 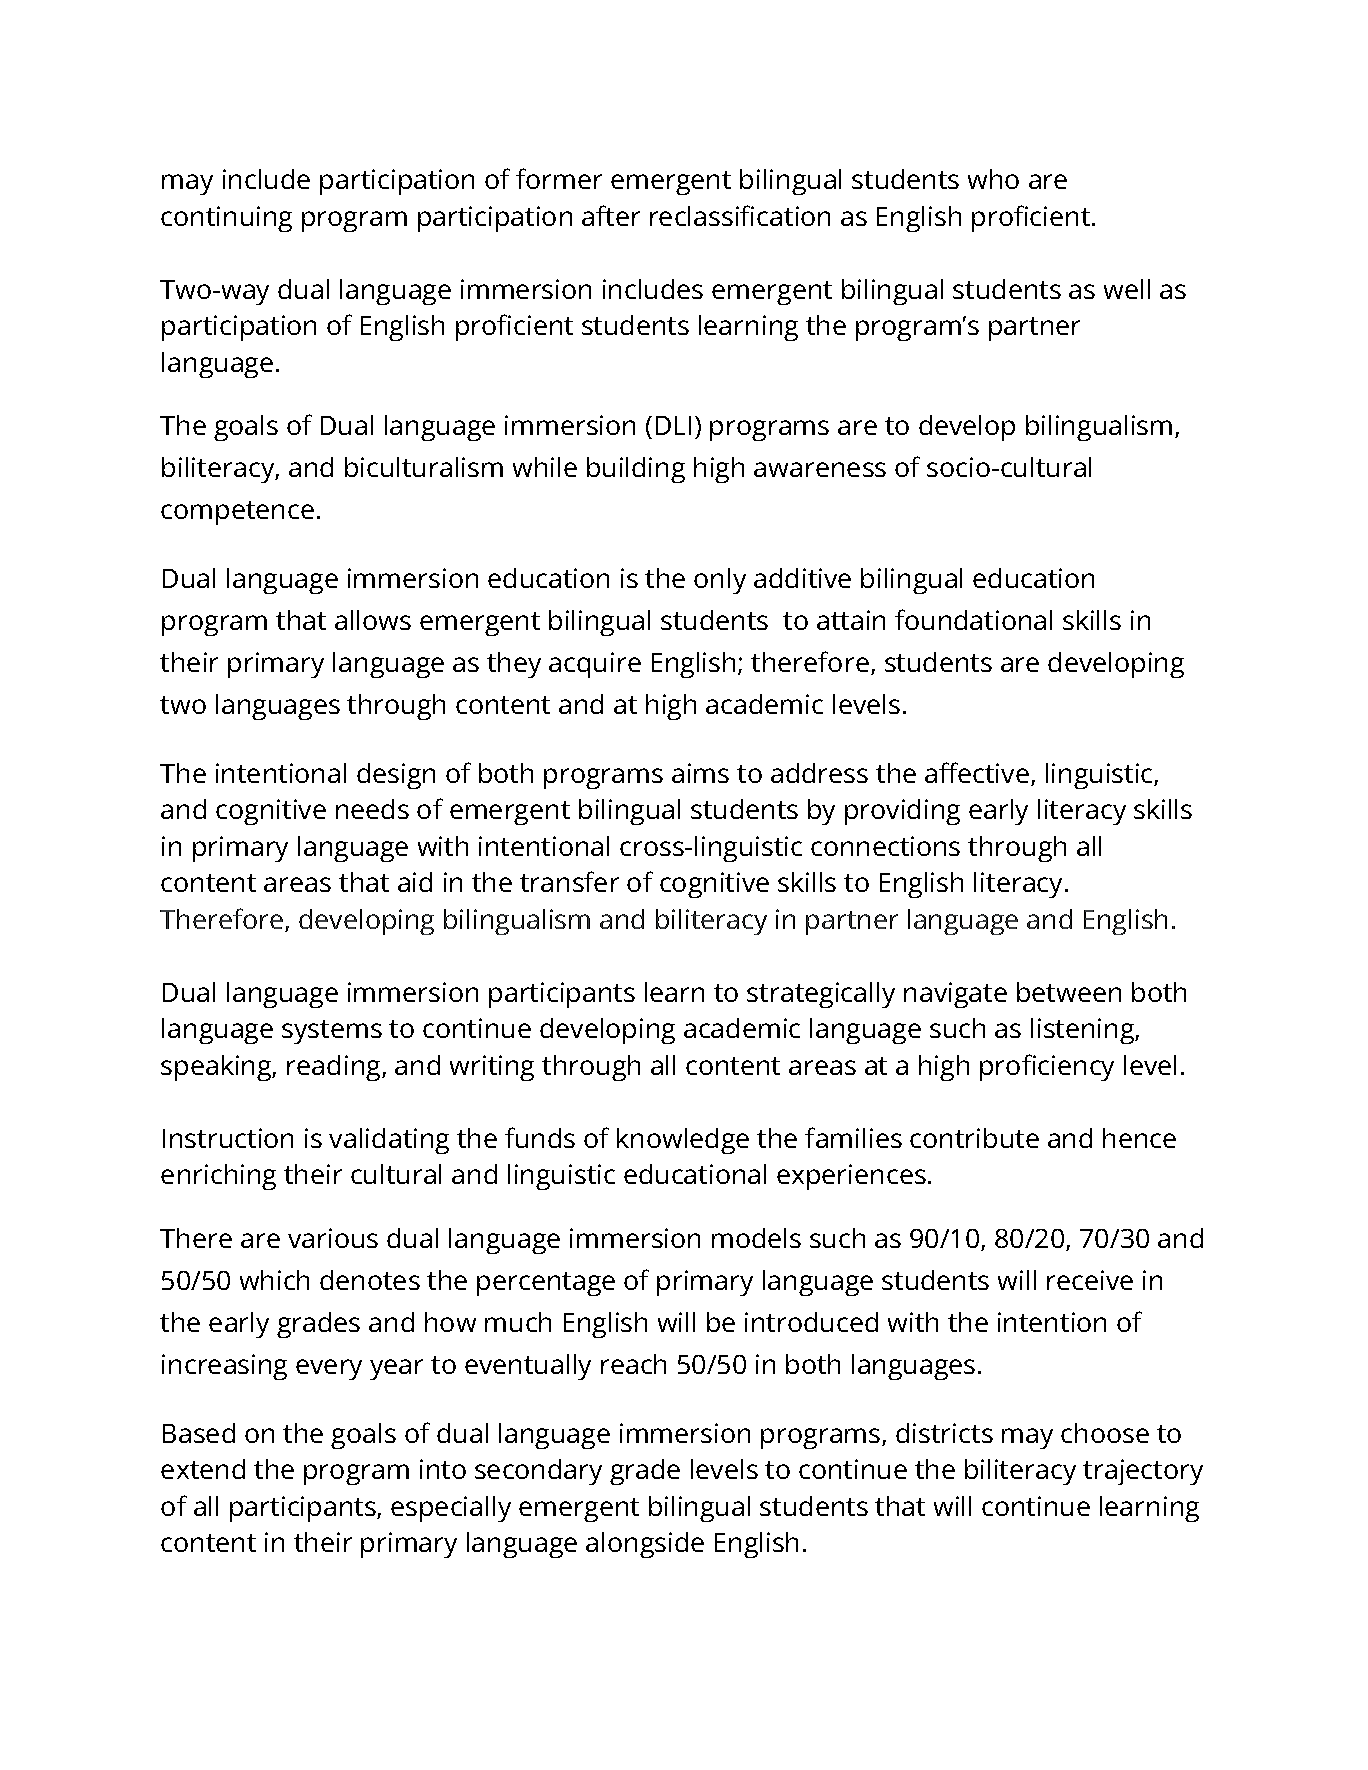 I want to click on needs, so click(x=372, y=809).
